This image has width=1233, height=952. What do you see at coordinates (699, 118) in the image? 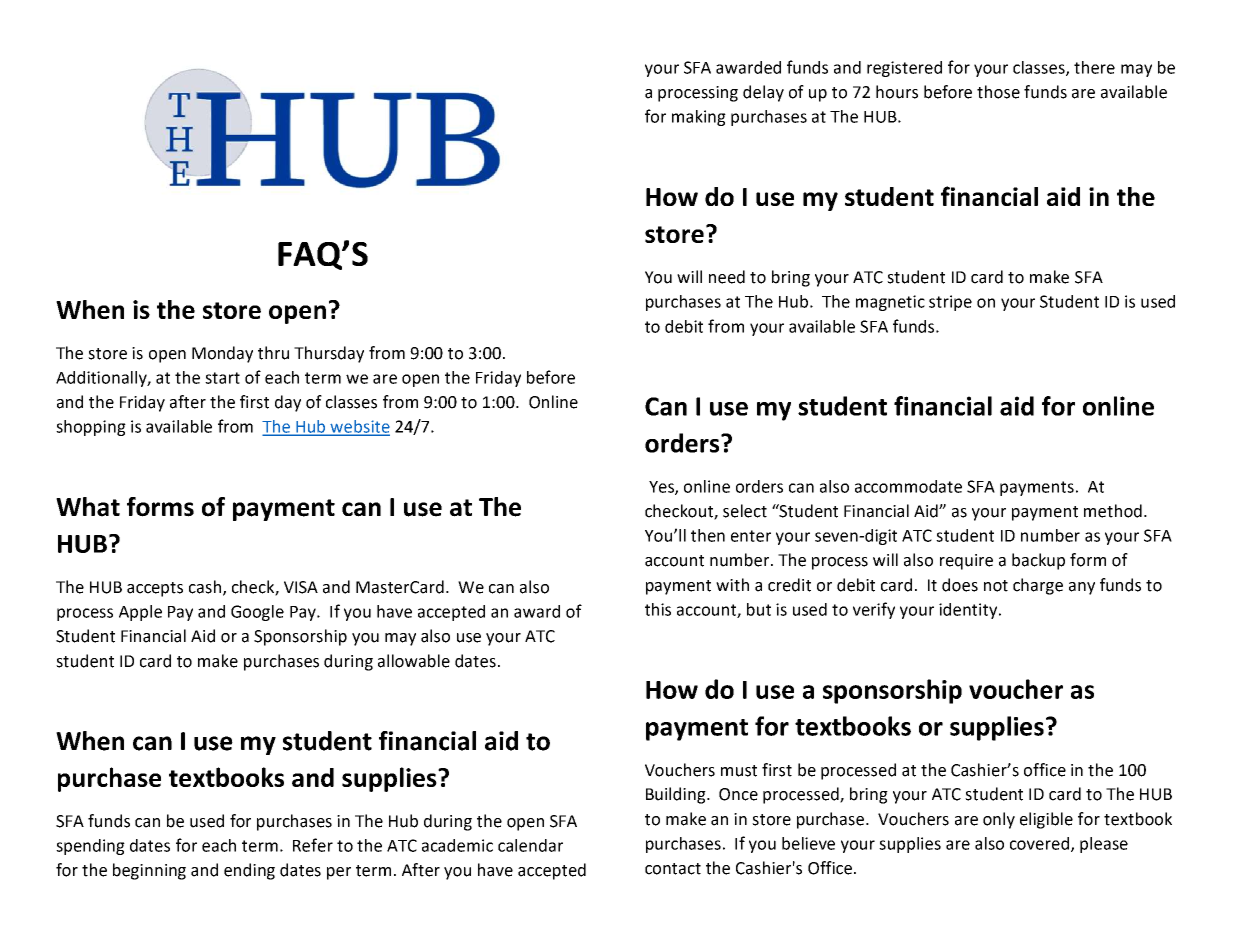
I see `making` at bounding box center [699, 118].
